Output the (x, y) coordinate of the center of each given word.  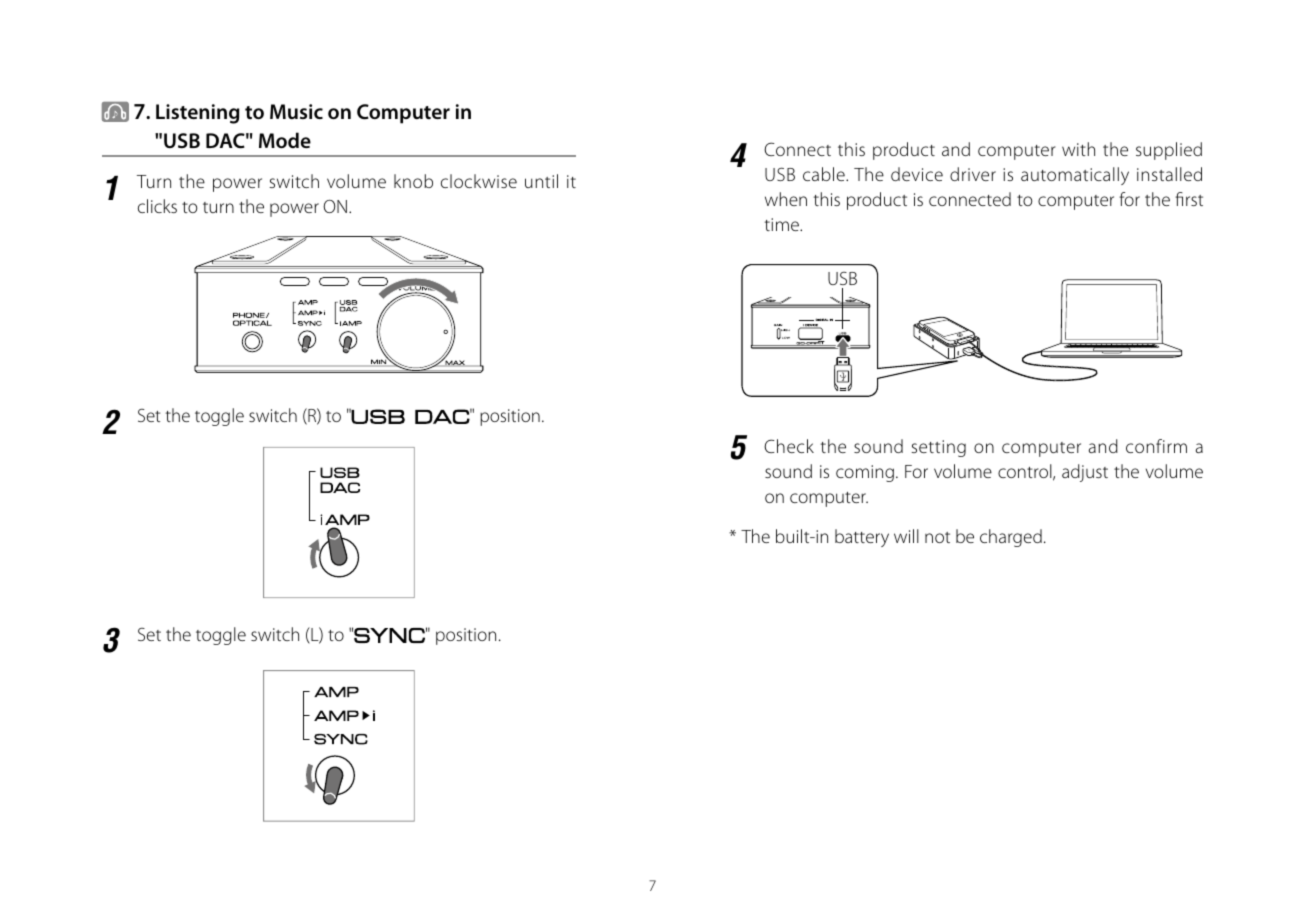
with (1078, 149)
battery (862, 538)
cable (825, 174)
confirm (1156, 446)
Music (296, 111)
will (906, 536)
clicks (157, 206)
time (783, 224)
